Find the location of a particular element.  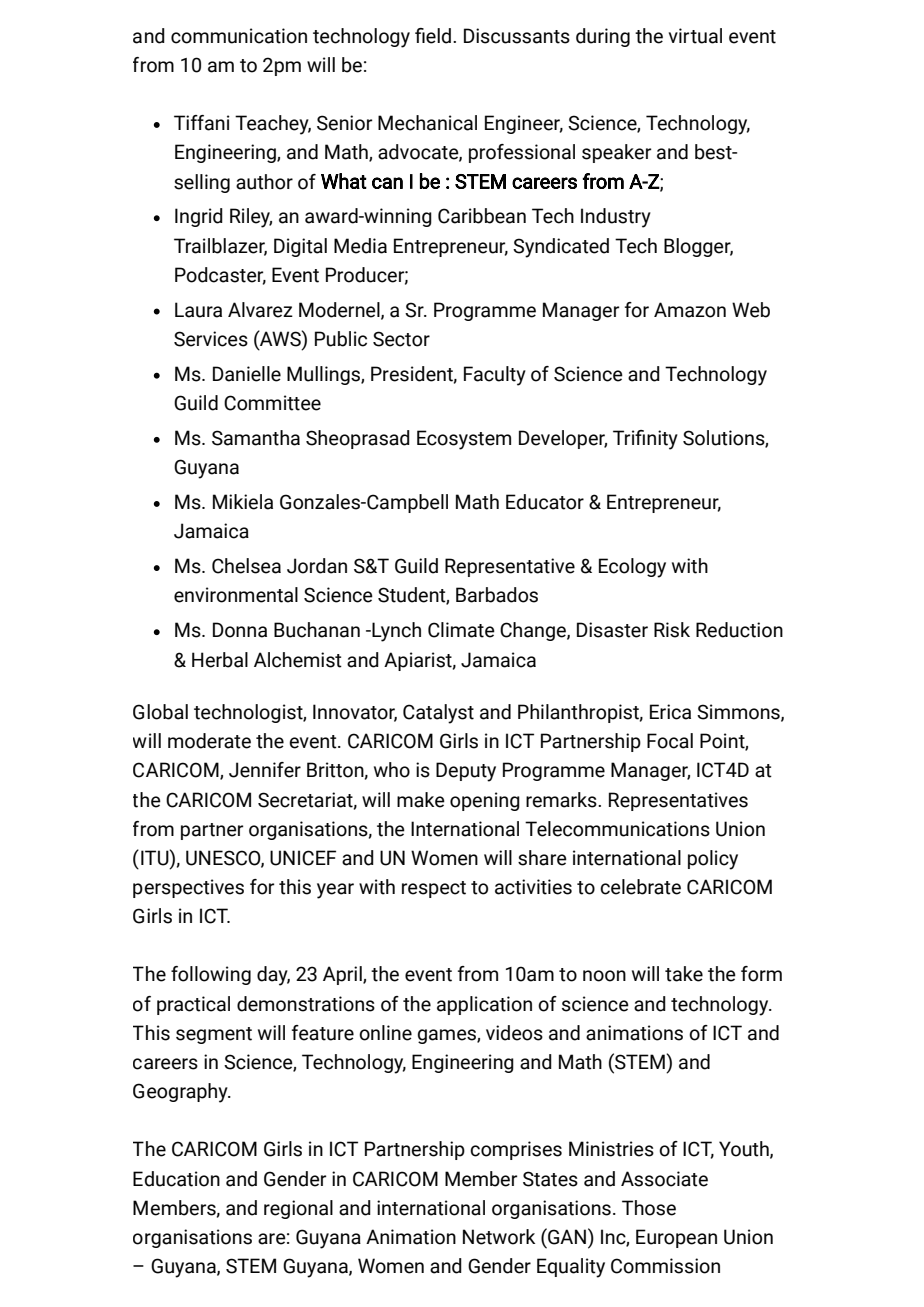

Catalyst is located at coordinates (438, 714).
